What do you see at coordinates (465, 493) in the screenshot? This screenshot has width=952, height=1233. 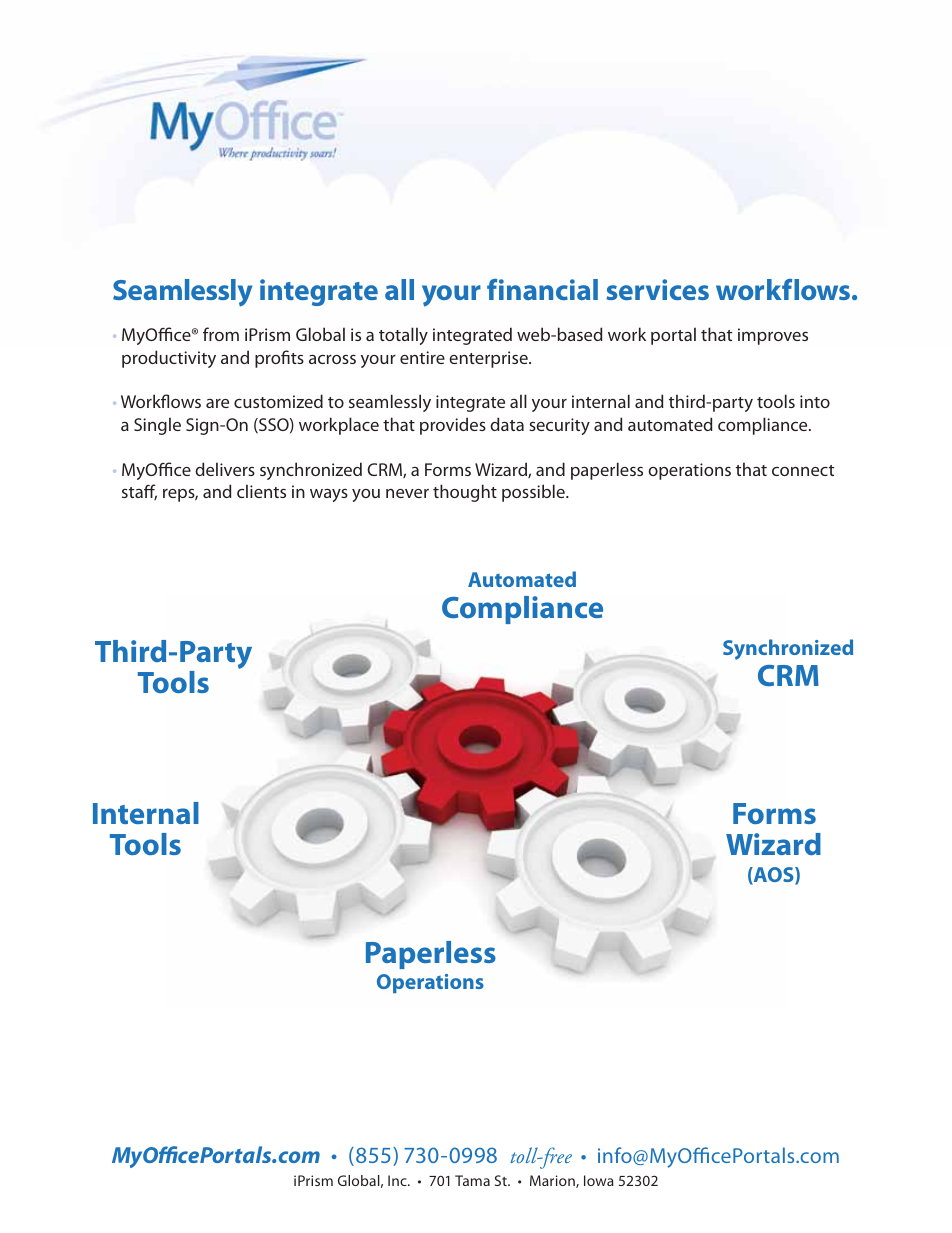 I see `thought` at bounding box center [465, 493].
